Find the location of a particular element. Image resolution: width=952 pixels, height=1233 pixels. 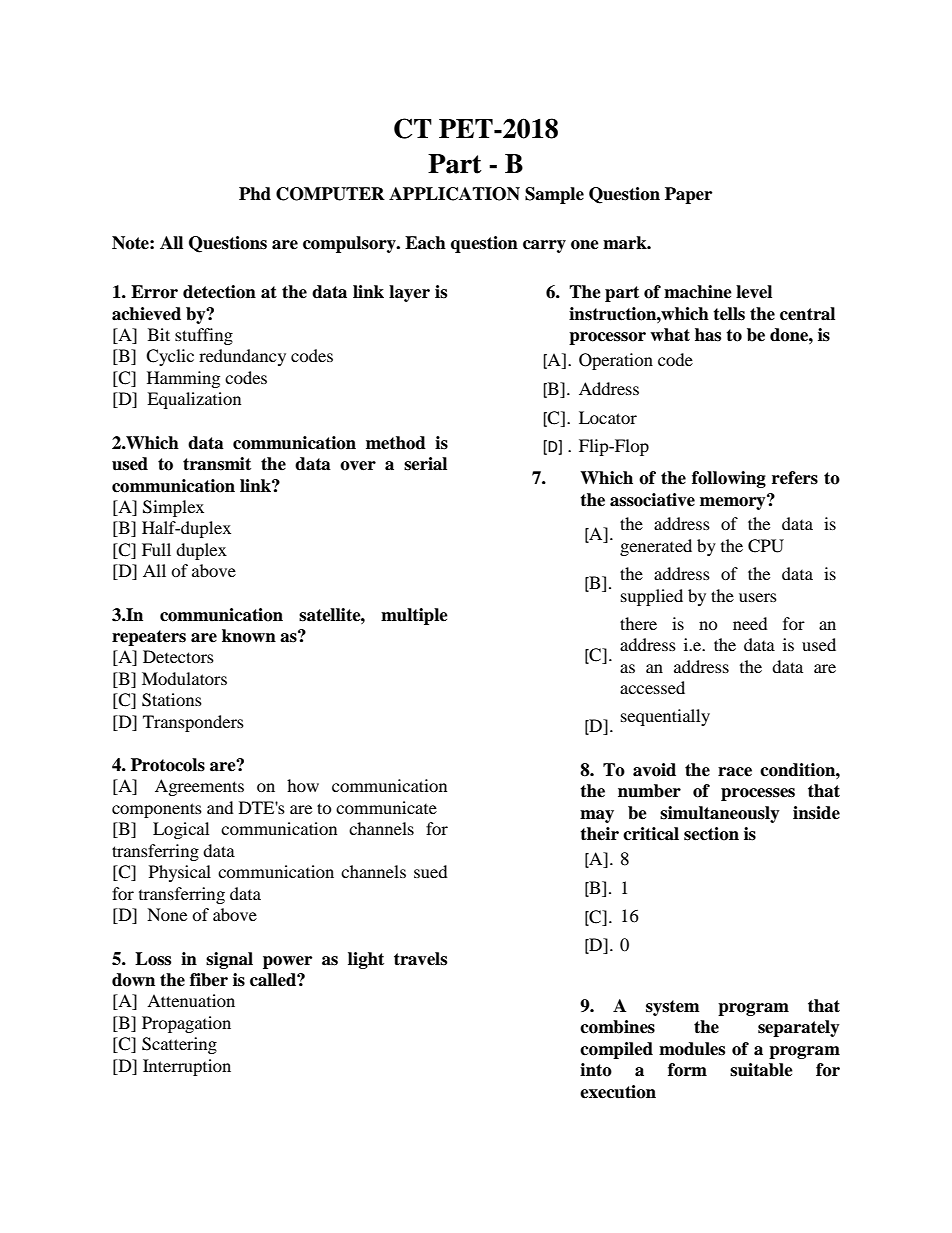

Paper is located at coordinates (688, 195).
